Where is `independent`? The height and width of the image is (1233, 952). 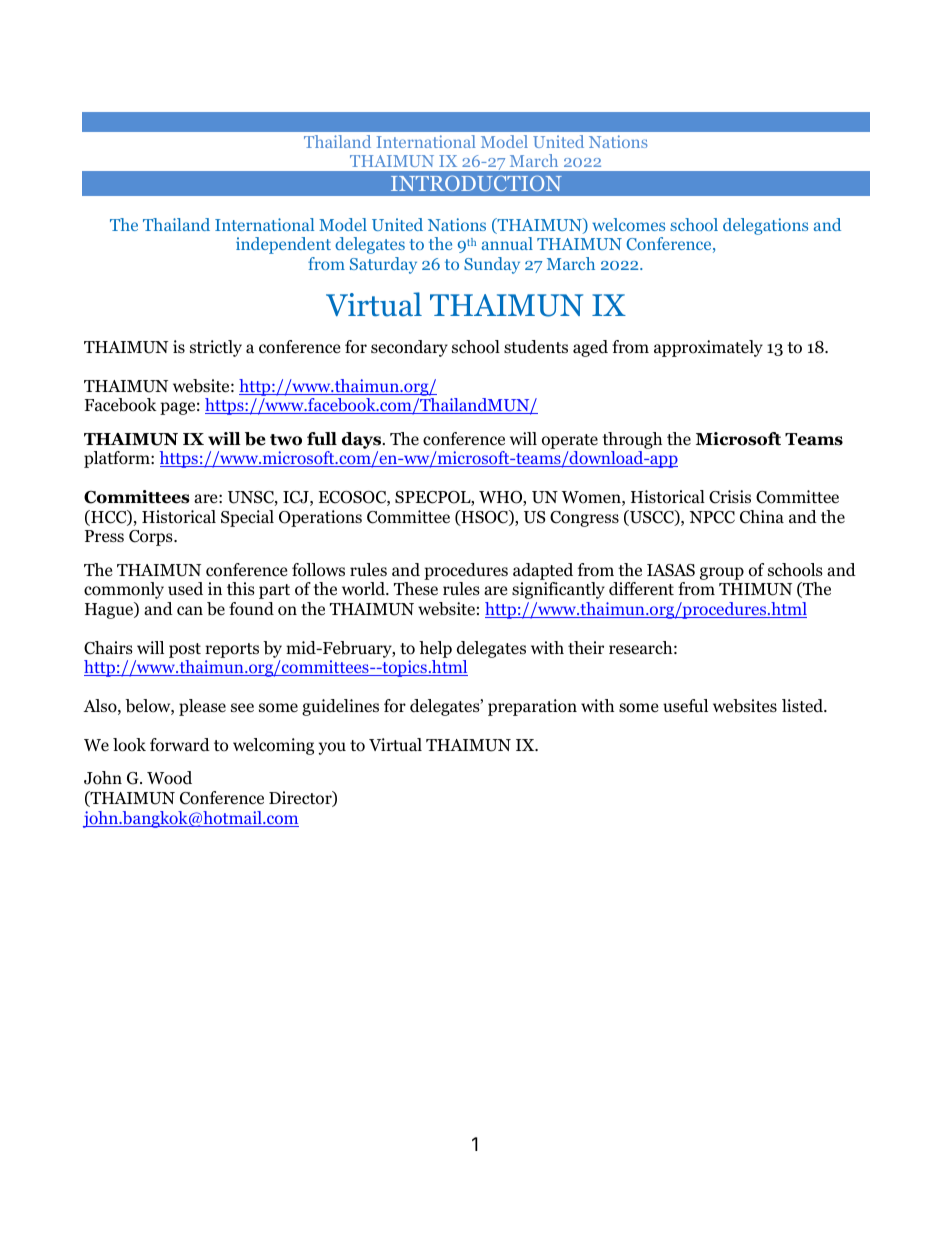
independent is located at coordinates (283, 245).
